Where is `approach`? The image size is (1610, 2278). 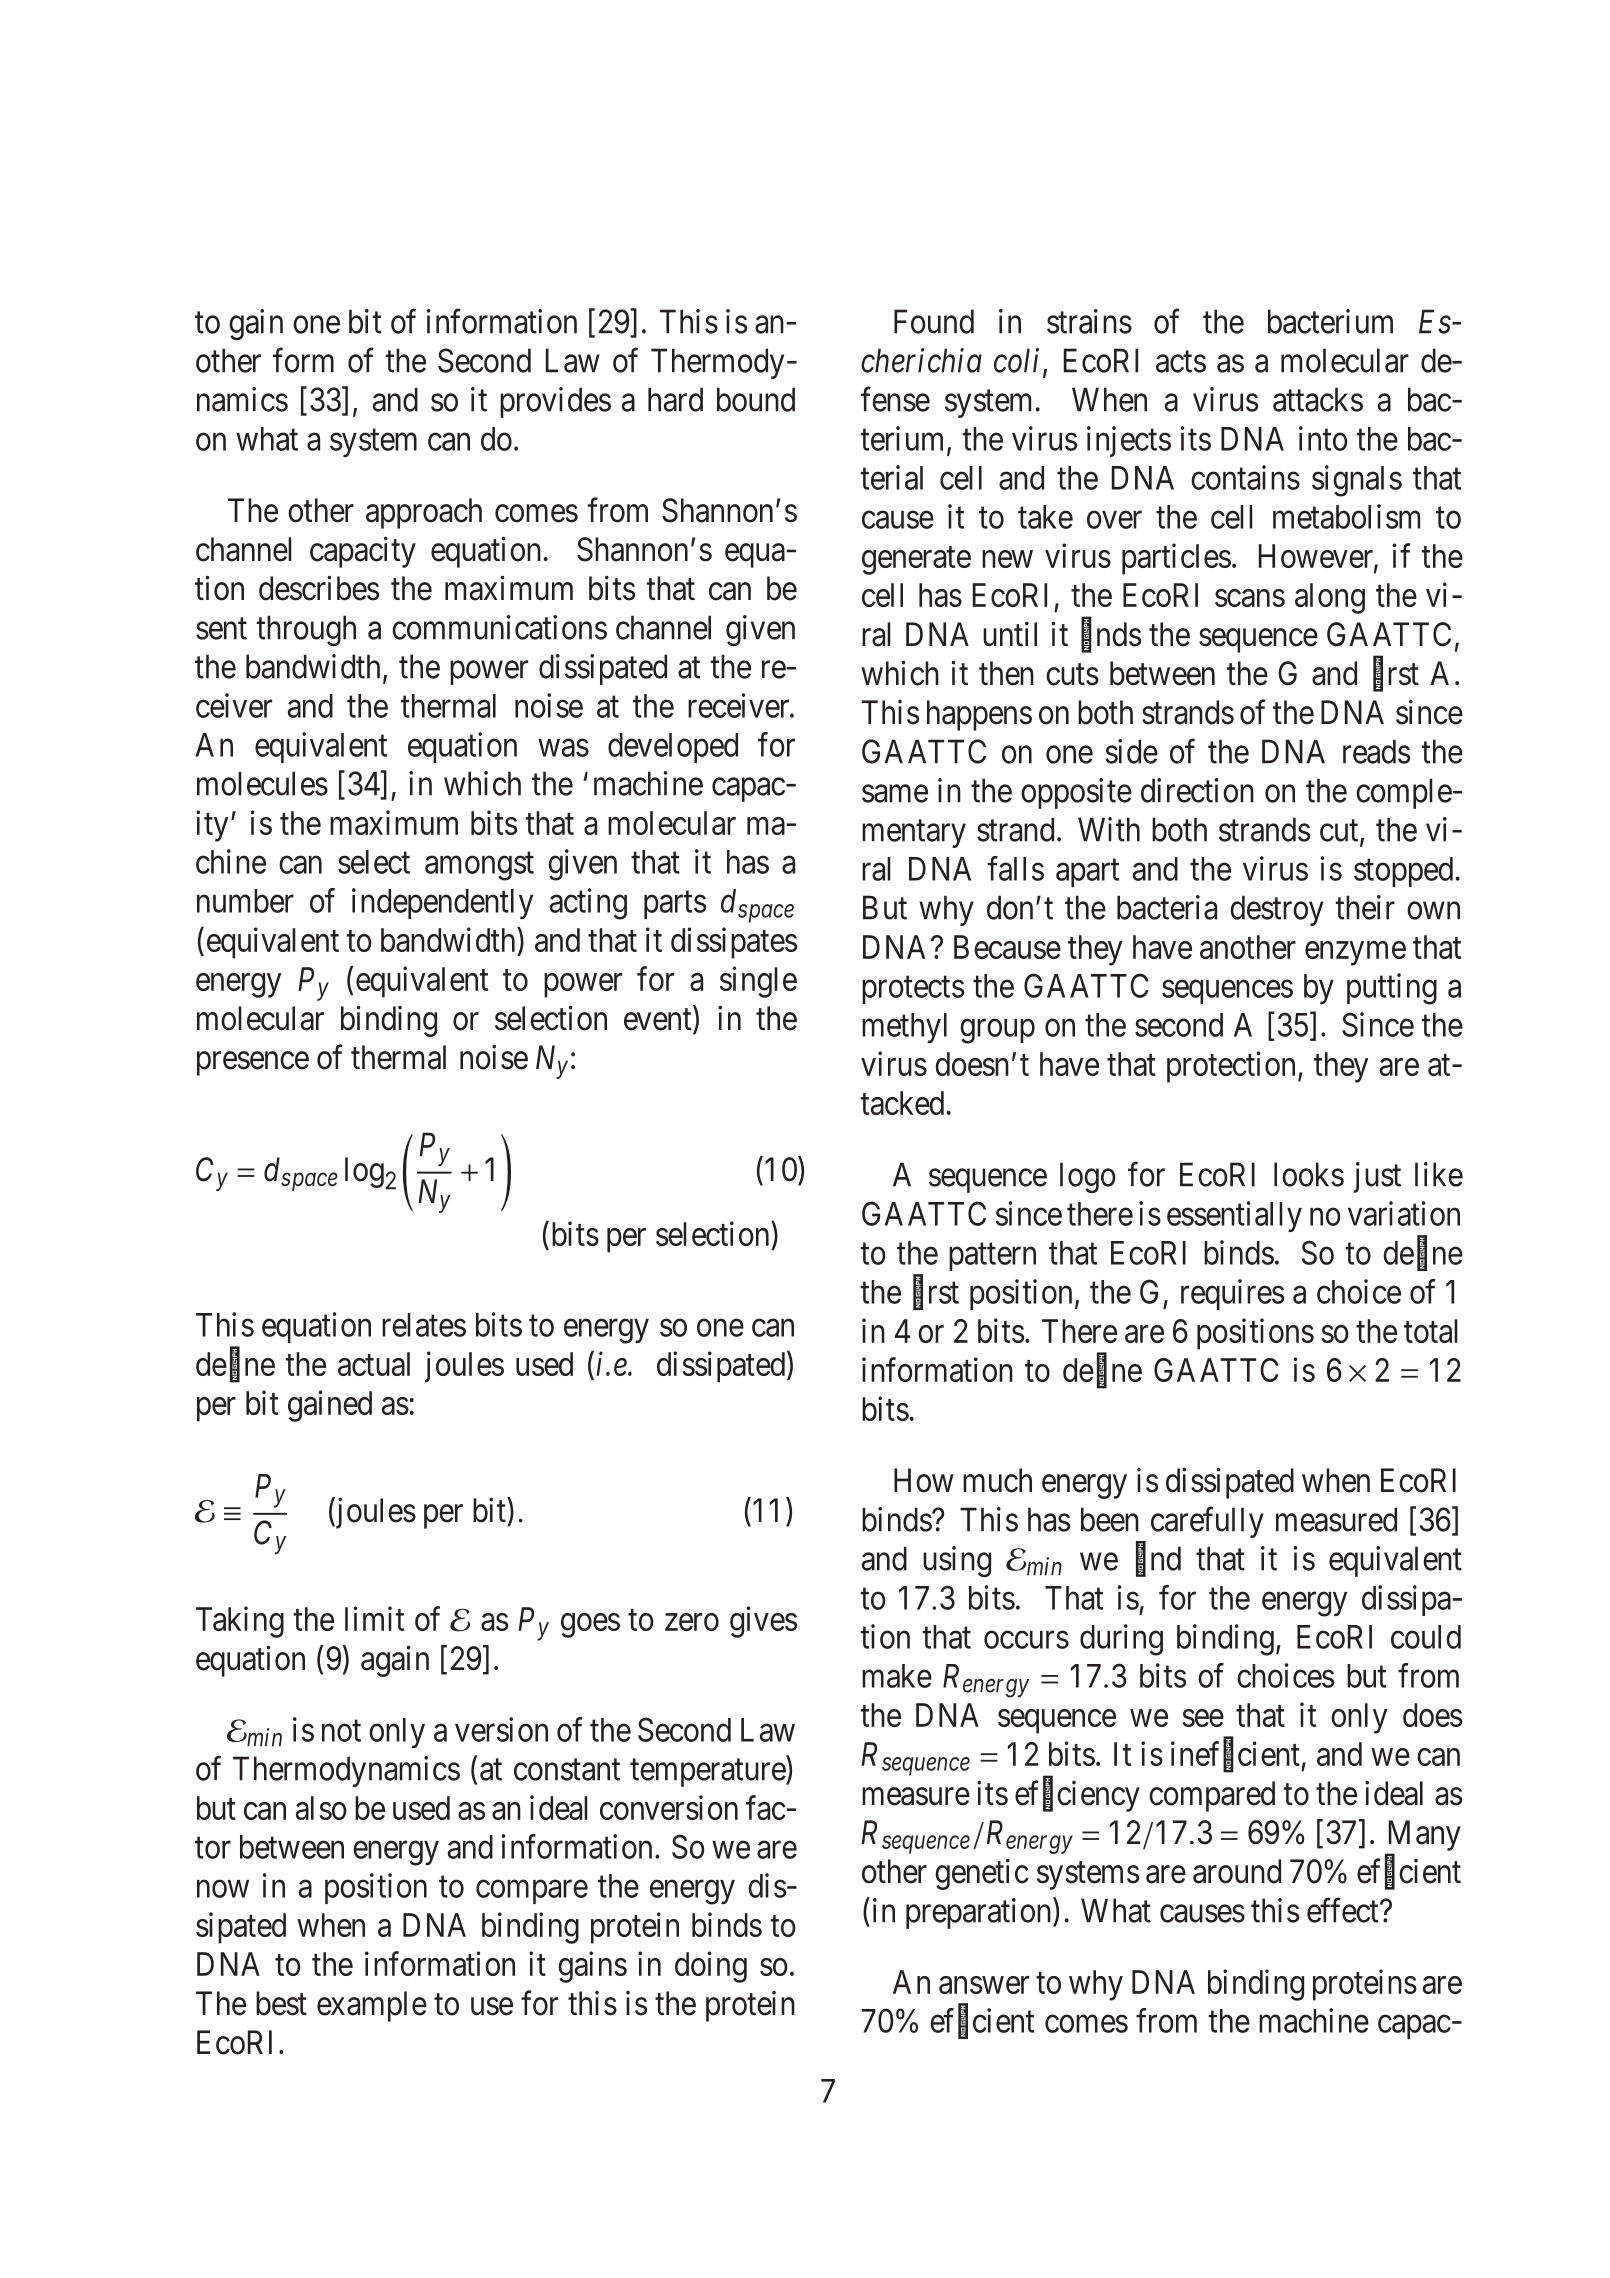 approach is located at coordinates (424, 513).
